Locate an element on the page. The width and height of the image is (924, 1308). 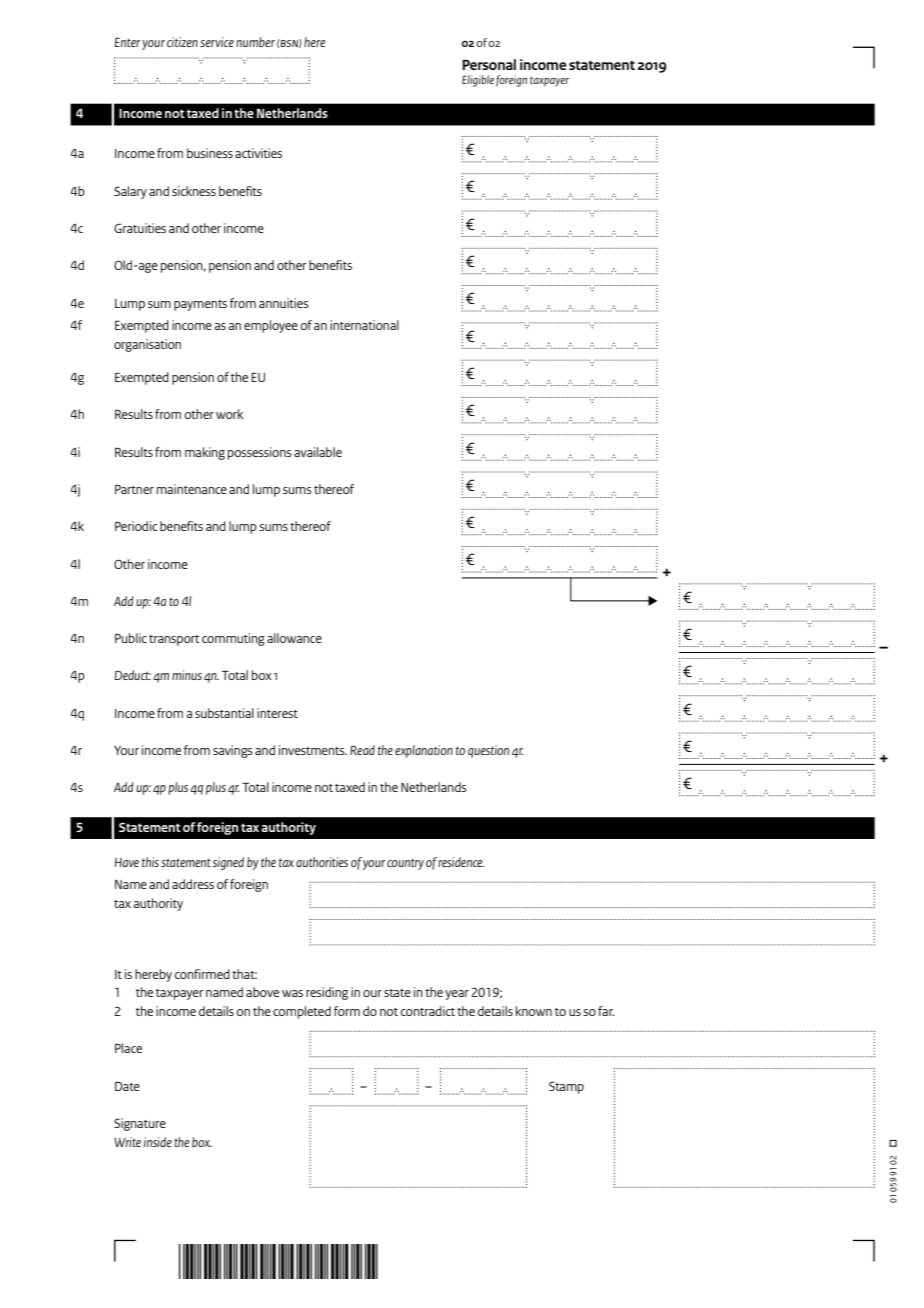
explanation is located at coordinates (424, 751).
